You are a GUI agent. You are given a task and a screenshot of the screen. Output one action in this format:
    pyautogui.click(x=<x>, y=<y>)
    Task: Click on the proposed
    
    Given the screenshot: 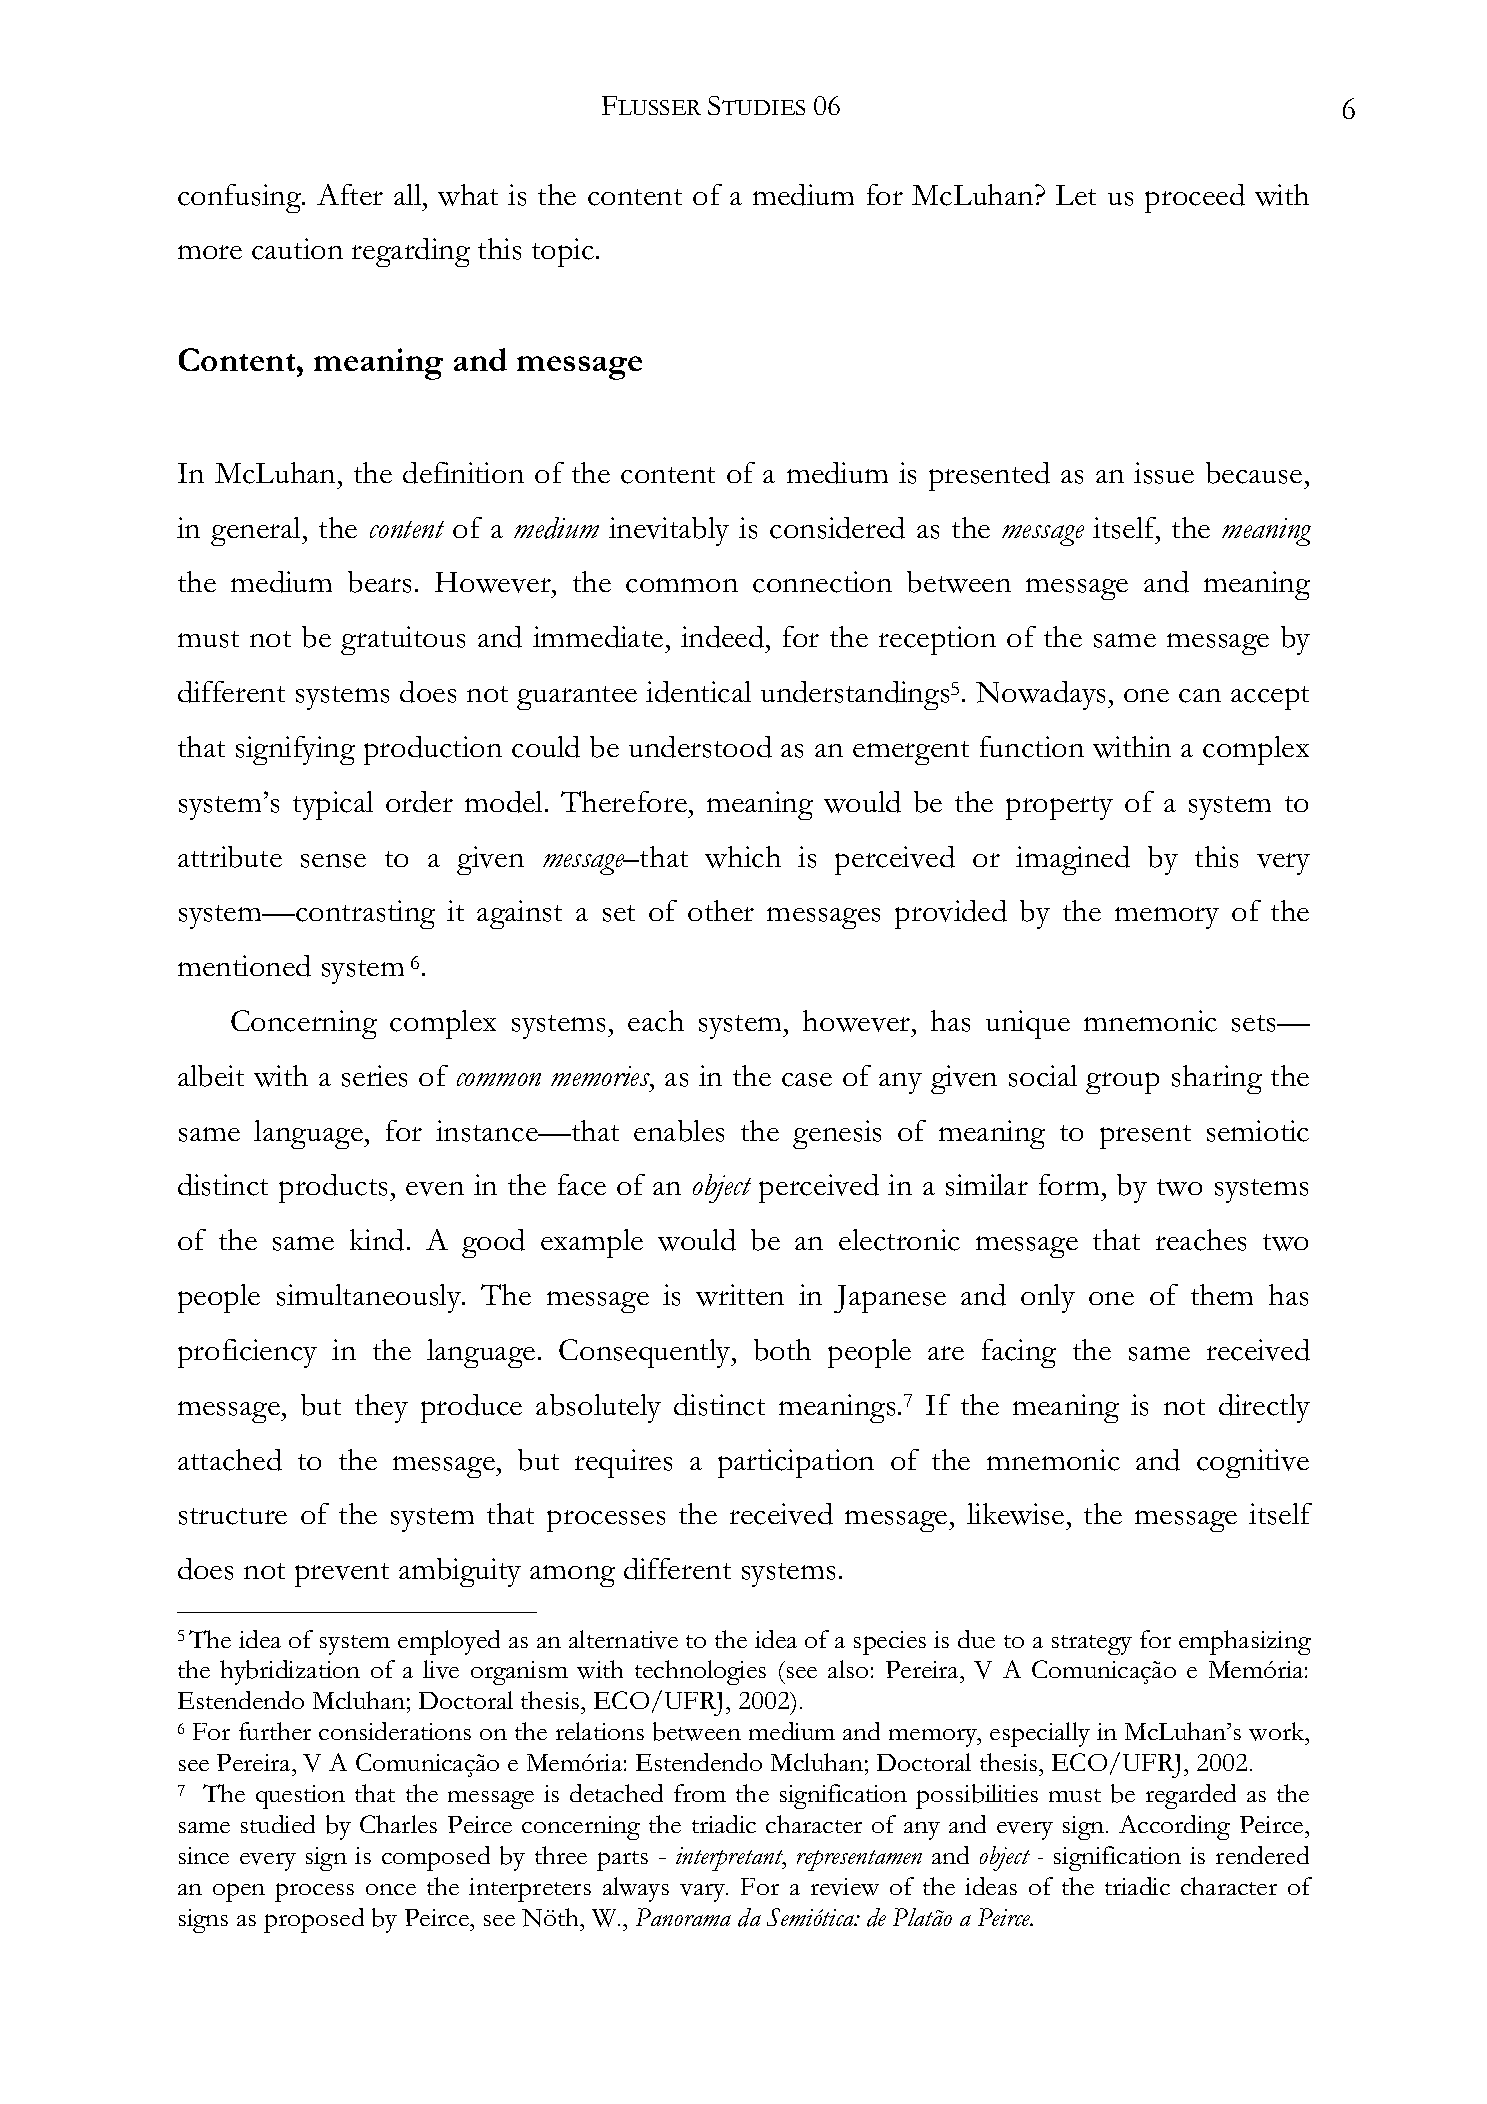 What is the action you would take?
    pyautogui.click(x=314, y=1920)
